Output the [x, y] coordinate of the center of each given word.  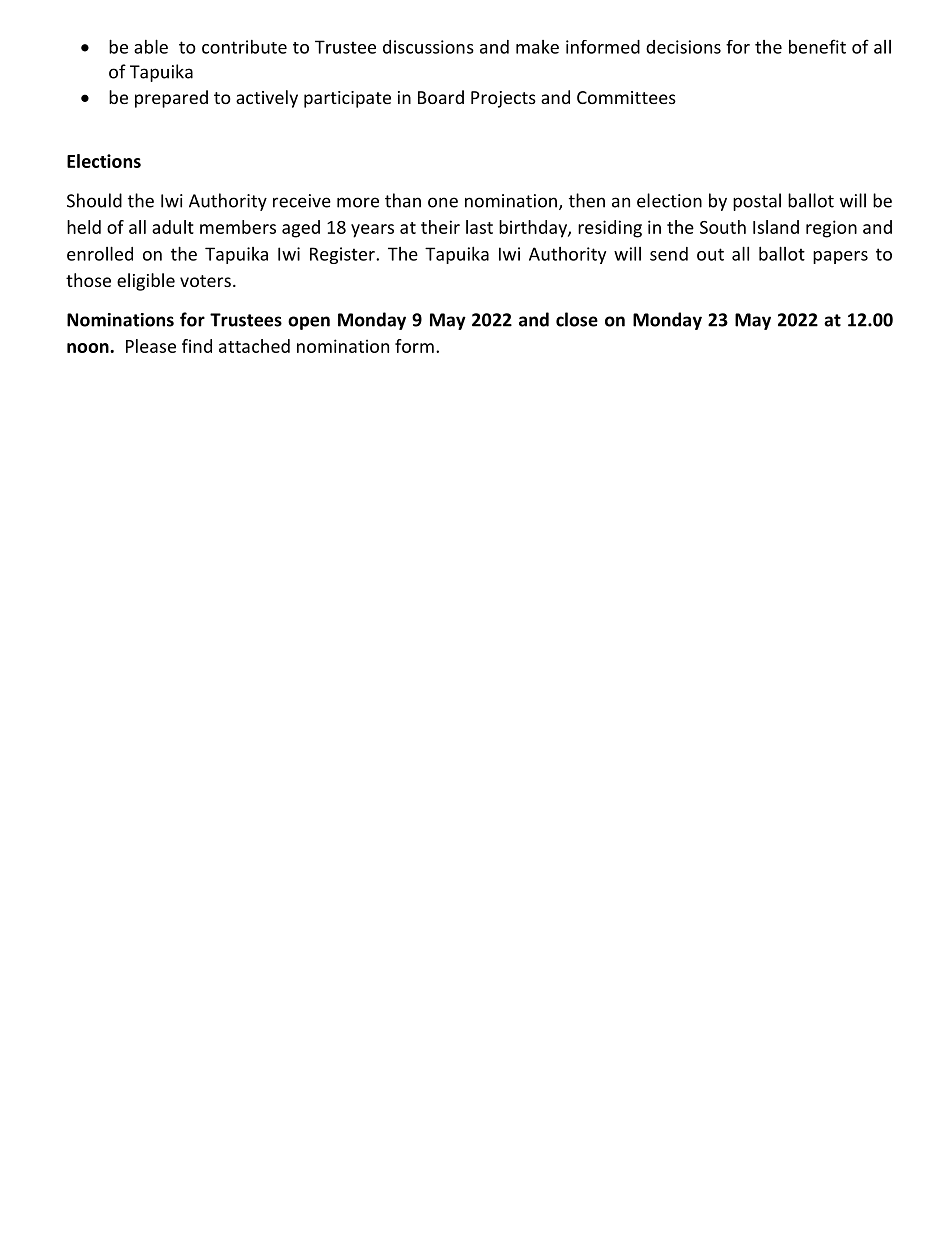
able [151, 46]
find [197, 346]
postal [757, 202]
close [577, 319]
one [443, 202]
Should [94, 200]
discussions [428, 47]
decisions [683, 47]
